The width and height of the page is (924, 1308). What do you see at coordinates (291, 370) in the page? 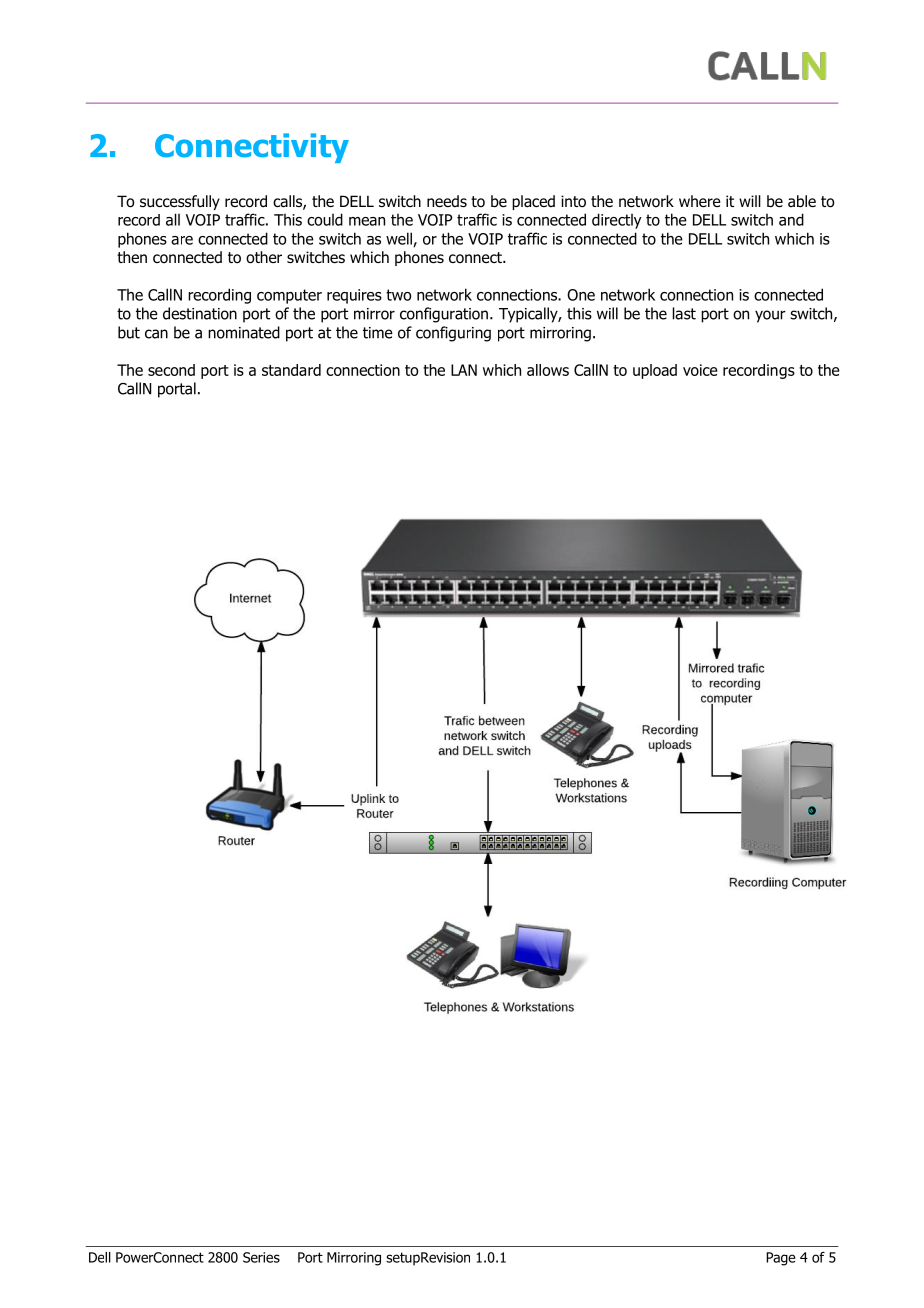
I see `standard` at bounding box center [291, 370].
